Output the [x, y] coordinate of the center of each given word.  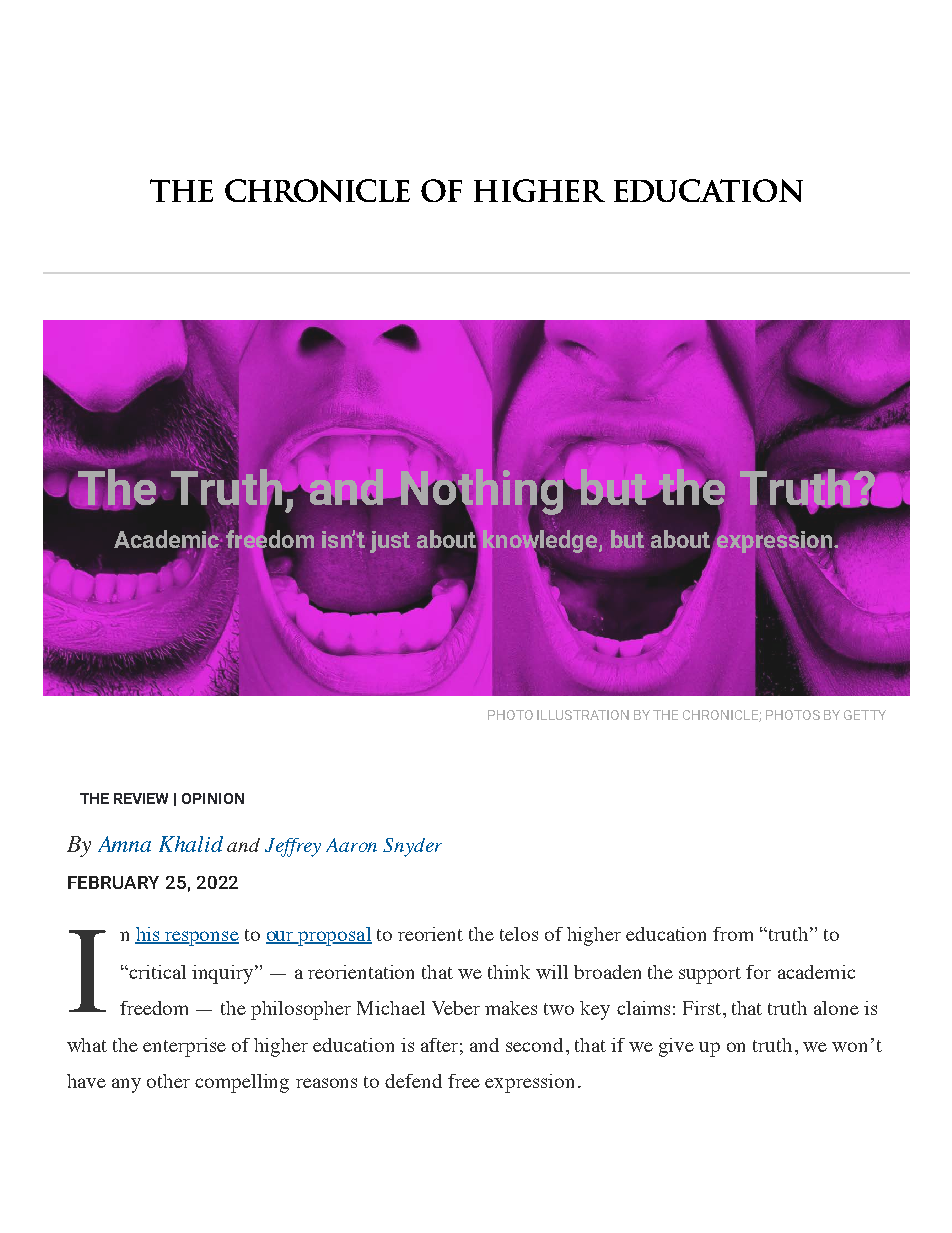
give [676, 1047]
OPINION [213, 798]
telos [519, 934]
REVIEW [141, 798]
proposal [334, 936]
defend [413, 1081]
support [710, 975]
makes [511, 1008]
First [703, 1008]
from [733, 934]
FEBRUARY [113, 882]
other [168, 1081]
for [758, 972]
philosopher [301, 1010]
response [201, 938]
